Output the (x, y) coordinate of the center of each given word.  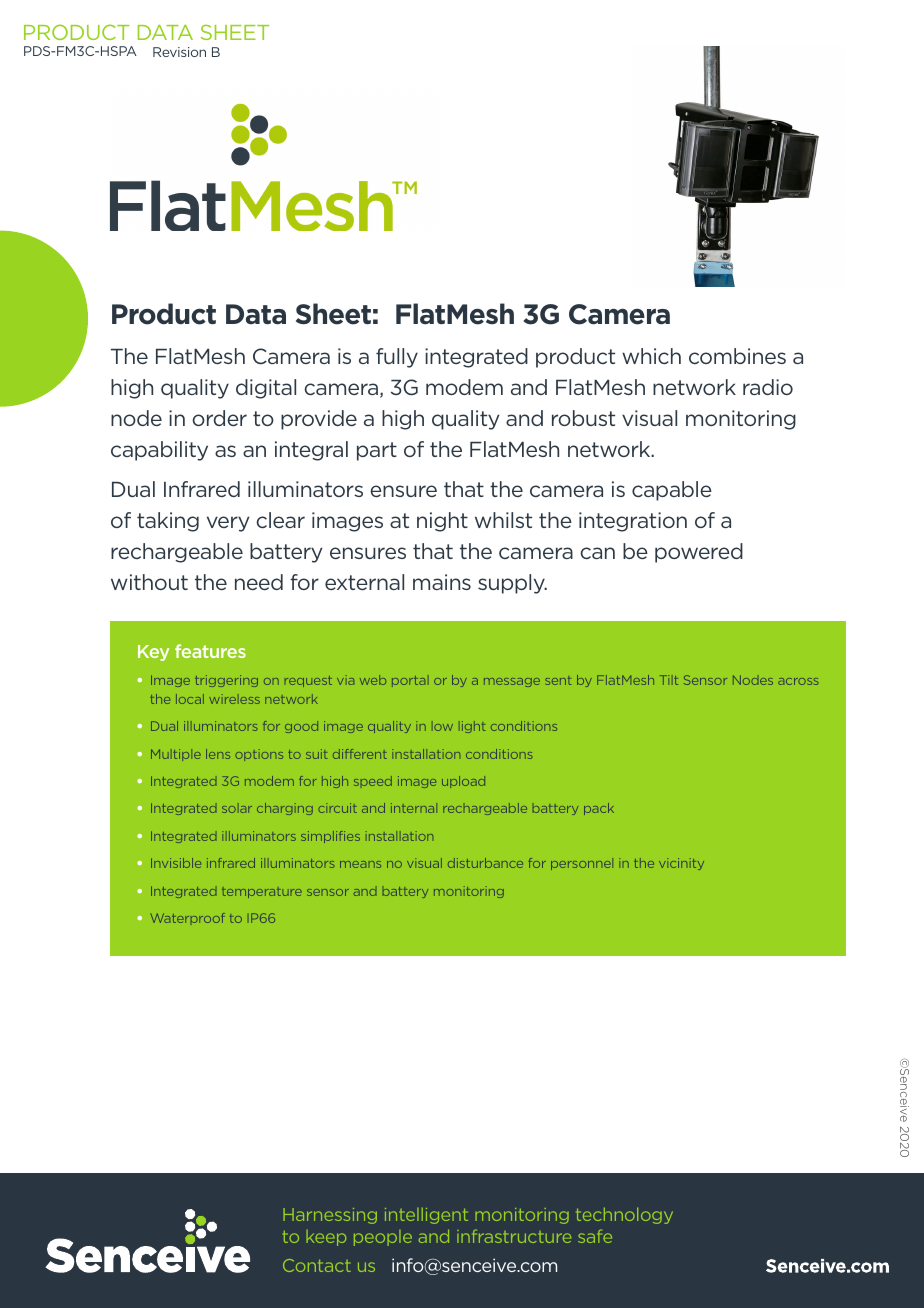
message (512, 682)
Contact (317, 1265)
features (210, 651)
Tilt (669, 680)
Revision (179, 52)
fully (397, 358)
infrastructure (514, 1236)
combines (737, 356)
